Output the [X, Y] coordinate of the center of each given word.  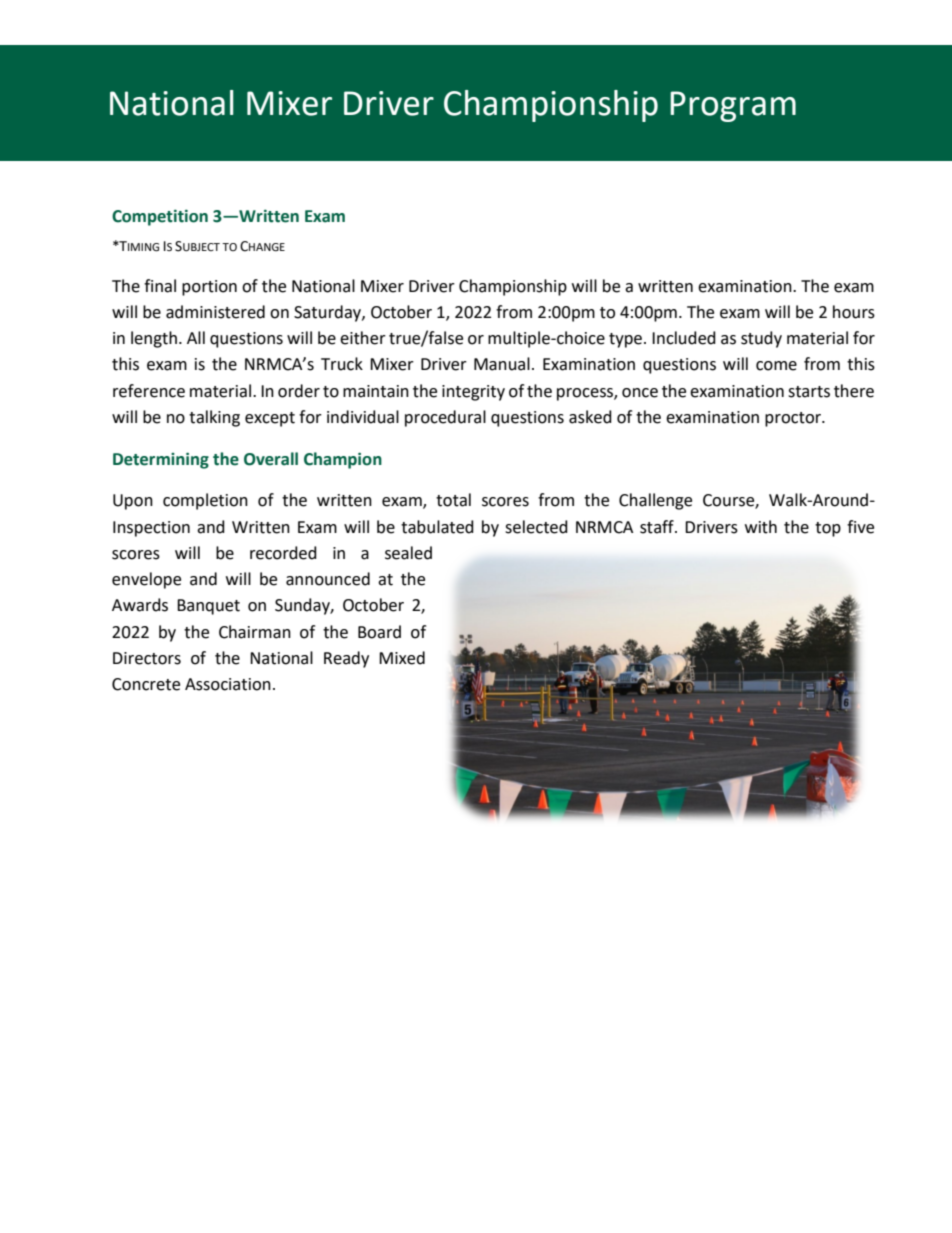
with [761, 527]
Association [228, 684]
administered [215, 312]
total [453, 500]
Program [733, 106]
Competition [160, 217]
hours [854, 312]
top [828, 529]
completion [205, 501]
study [761, 339]
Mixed [402, 658]
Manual [502, 364]
